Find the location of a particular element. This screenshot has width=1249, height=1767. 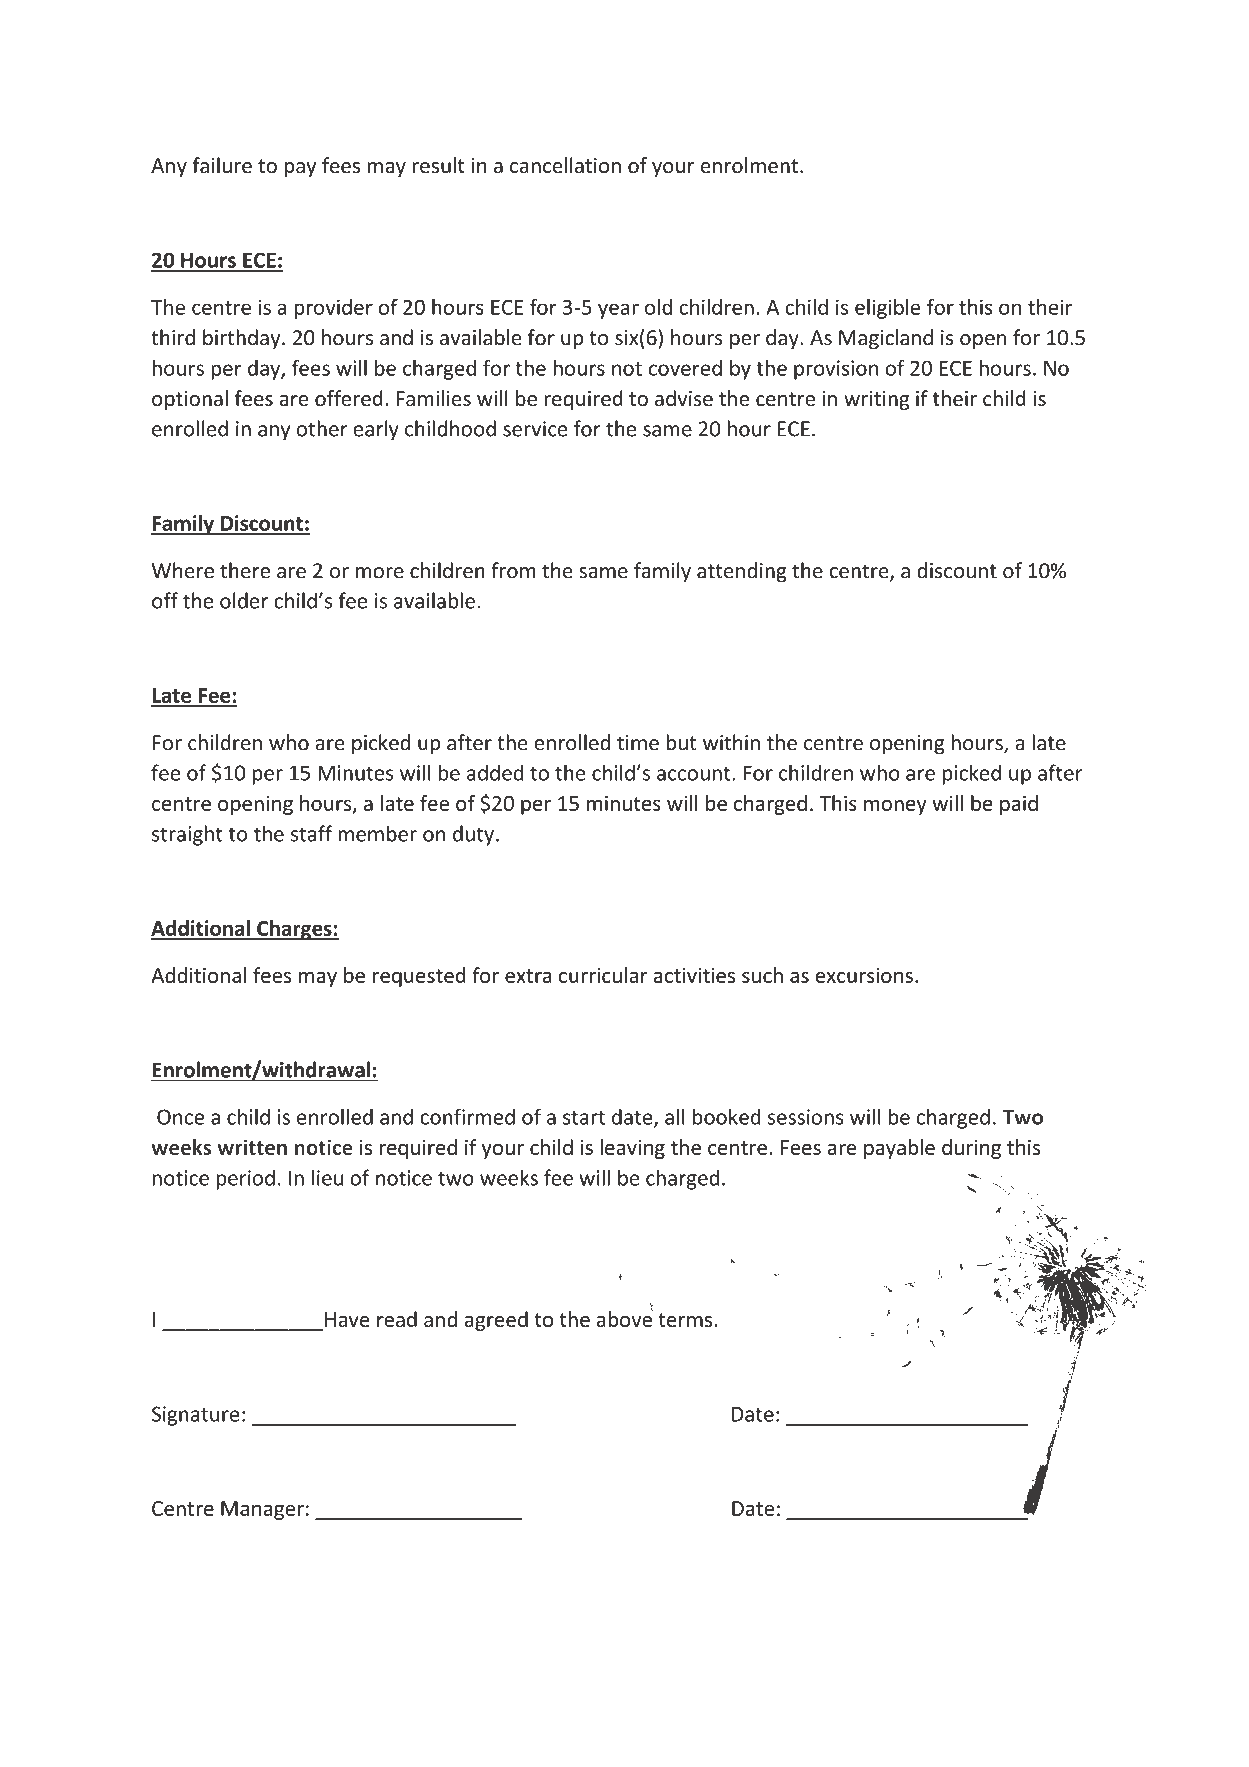

money is located at coordinates (895, 807).
